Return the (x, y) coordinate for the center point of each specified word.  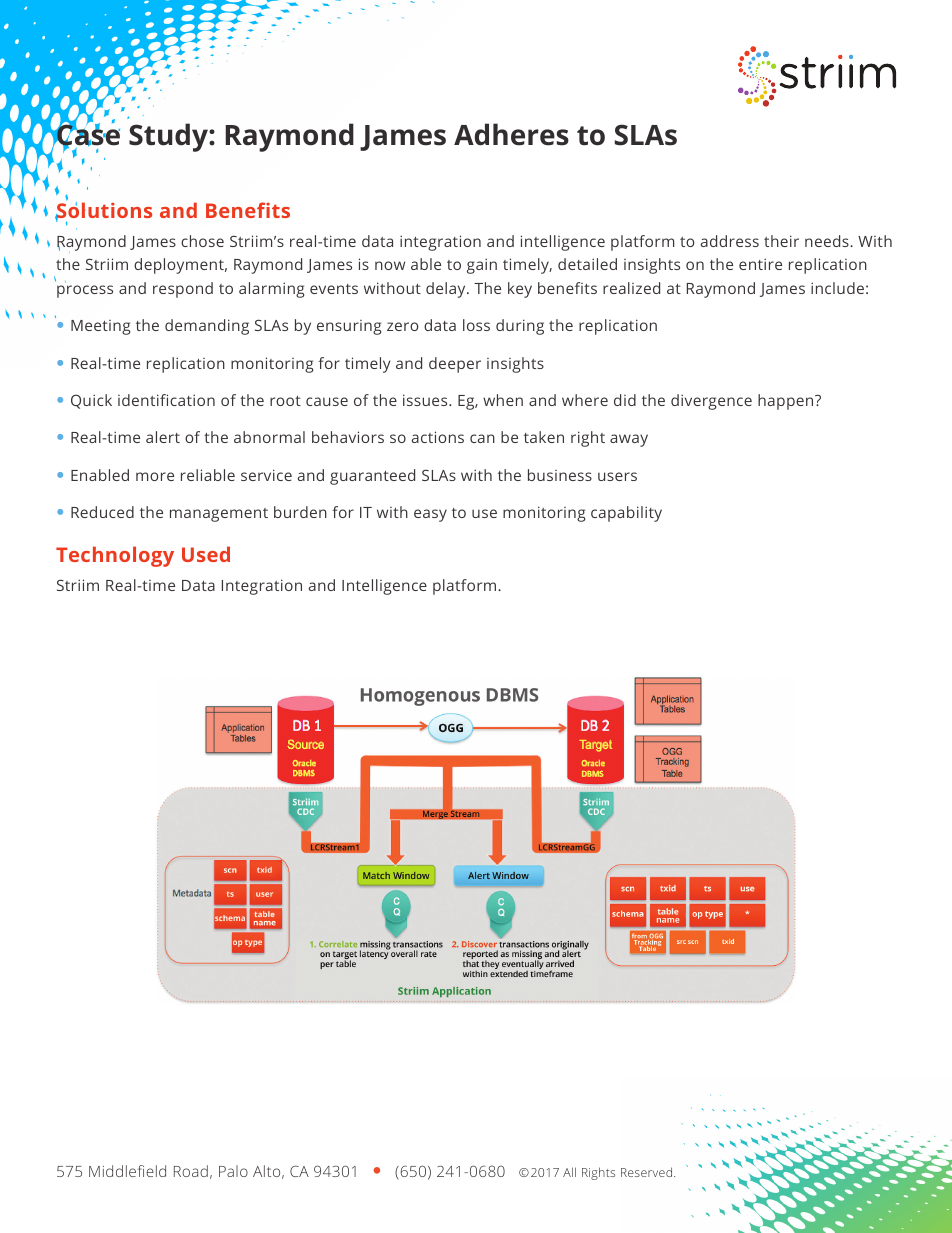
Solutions (103, 211)
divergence (711, 402)
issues (426, 400)
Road (191, 1171)
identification (166, 400)
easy (430, 515)
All (569, 1172)
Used (206, 554)
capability (626, 514)
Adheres (511, 134)
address (730, 241)
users (617, 476)
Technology (115, 556)
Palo (233, 1171)
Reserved (648, 1172)
